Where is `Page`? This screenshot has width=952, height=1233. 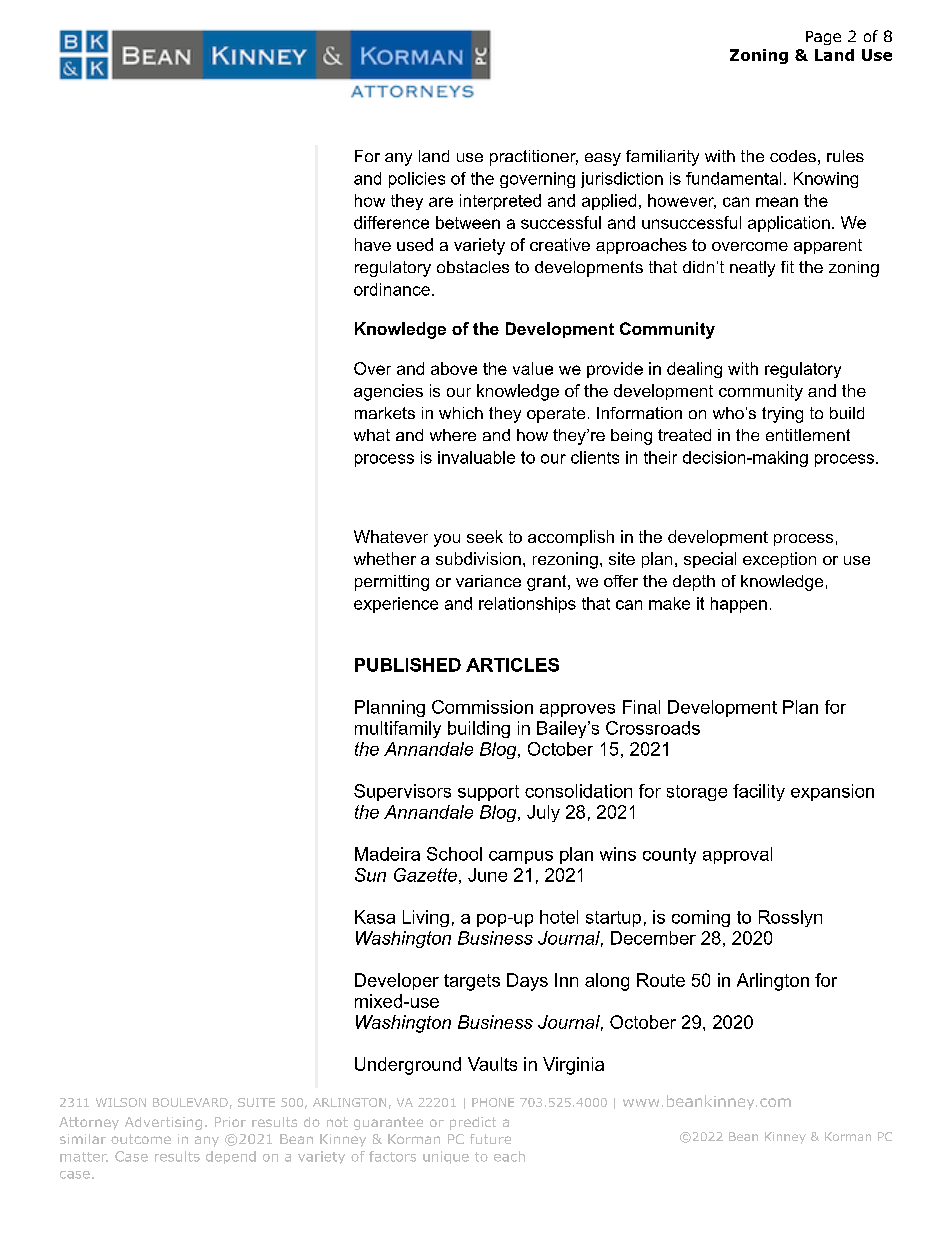 Page is located at coordinates (823, 38).
